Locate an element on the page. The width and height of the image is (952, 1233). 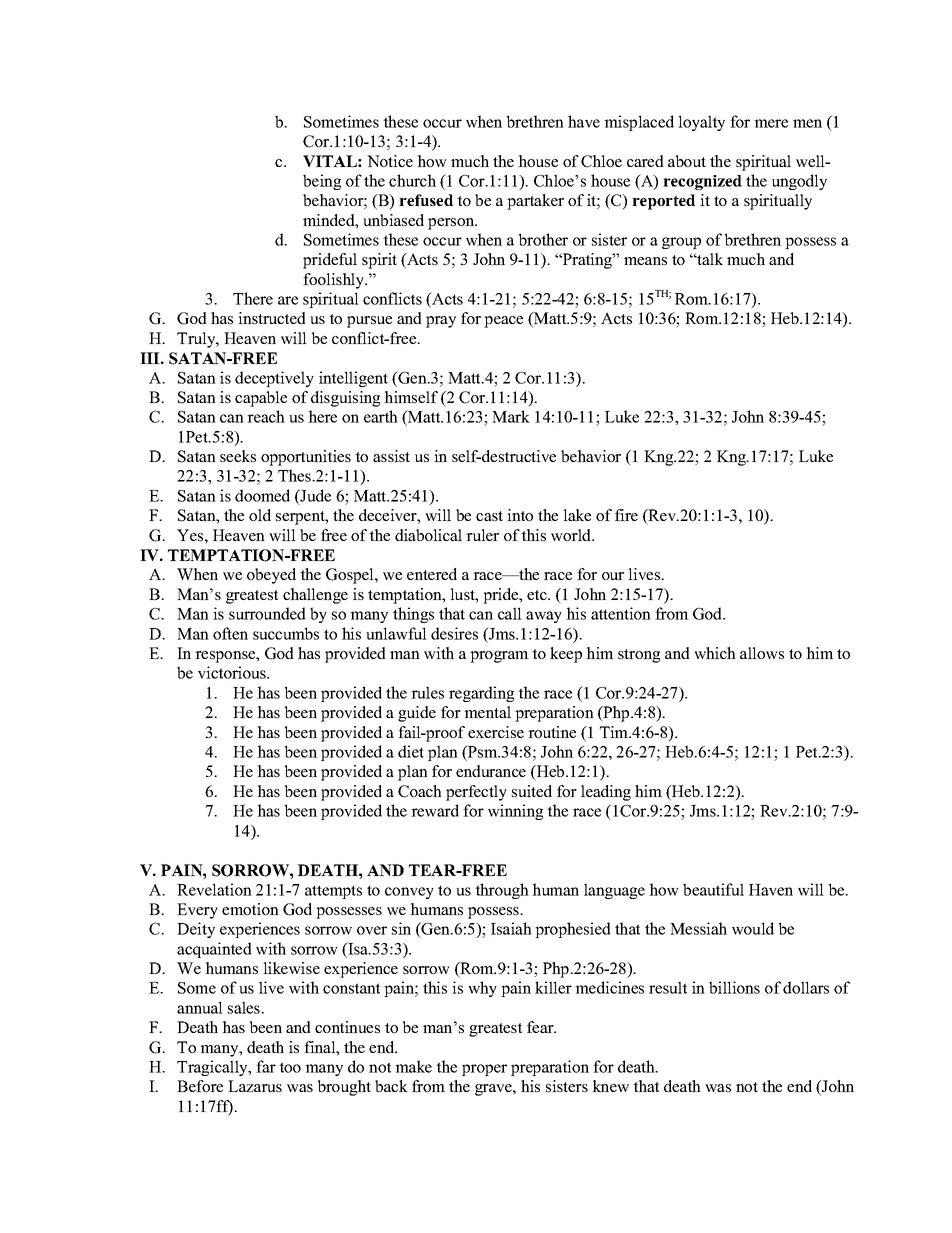
partaker is located at coordinates (535, 202).
